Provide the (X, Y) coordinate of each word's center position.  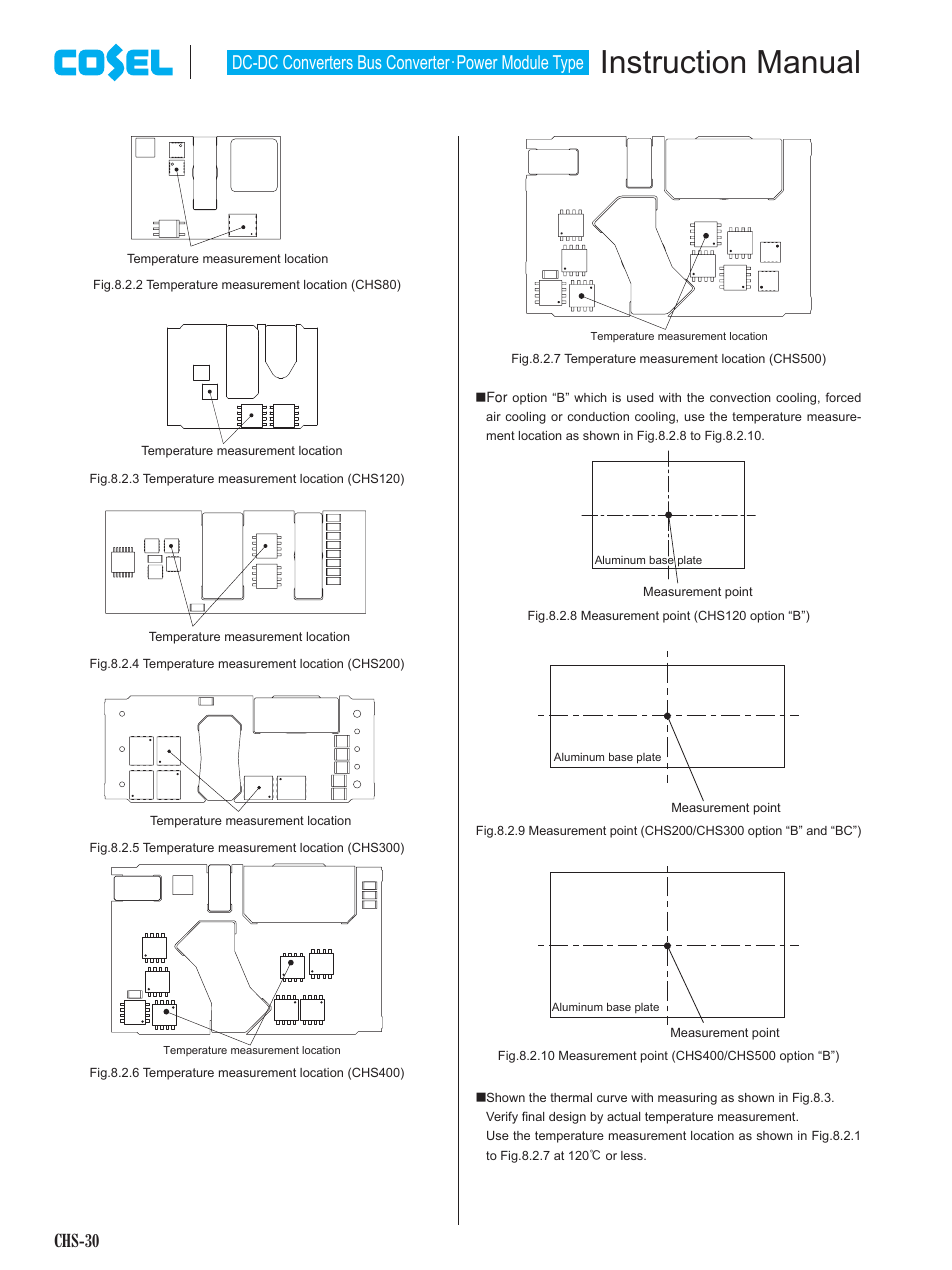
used (640, 397)
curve (612, 1098)
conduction (598, 416)
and (816, 830)
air (493, 416)
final (533, 1116)
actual (623, 1116)
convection (740, 397)
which (590, 397)
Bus (369, 62)
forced (843, 397)
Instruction (673, 62)
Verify (502, 1117)
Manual (808, 62)
